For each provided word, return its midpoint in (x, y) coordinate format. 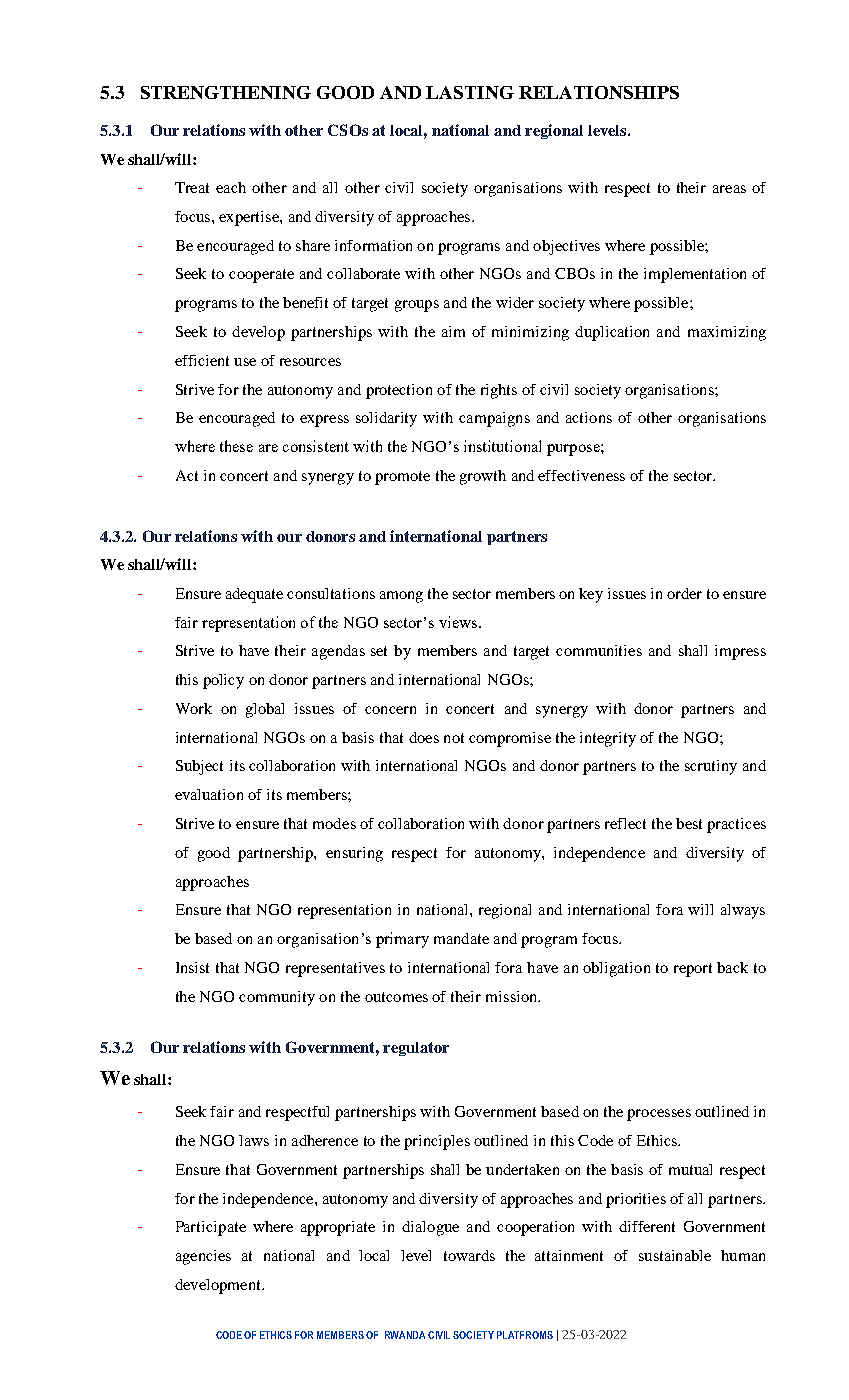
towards (469, 1255)
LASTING (470, 92)
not (454, 738)
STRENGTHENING (226, 92)
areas (729, 189)
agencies (203, 1257)
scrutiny (711, 767)
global (265, 710)
